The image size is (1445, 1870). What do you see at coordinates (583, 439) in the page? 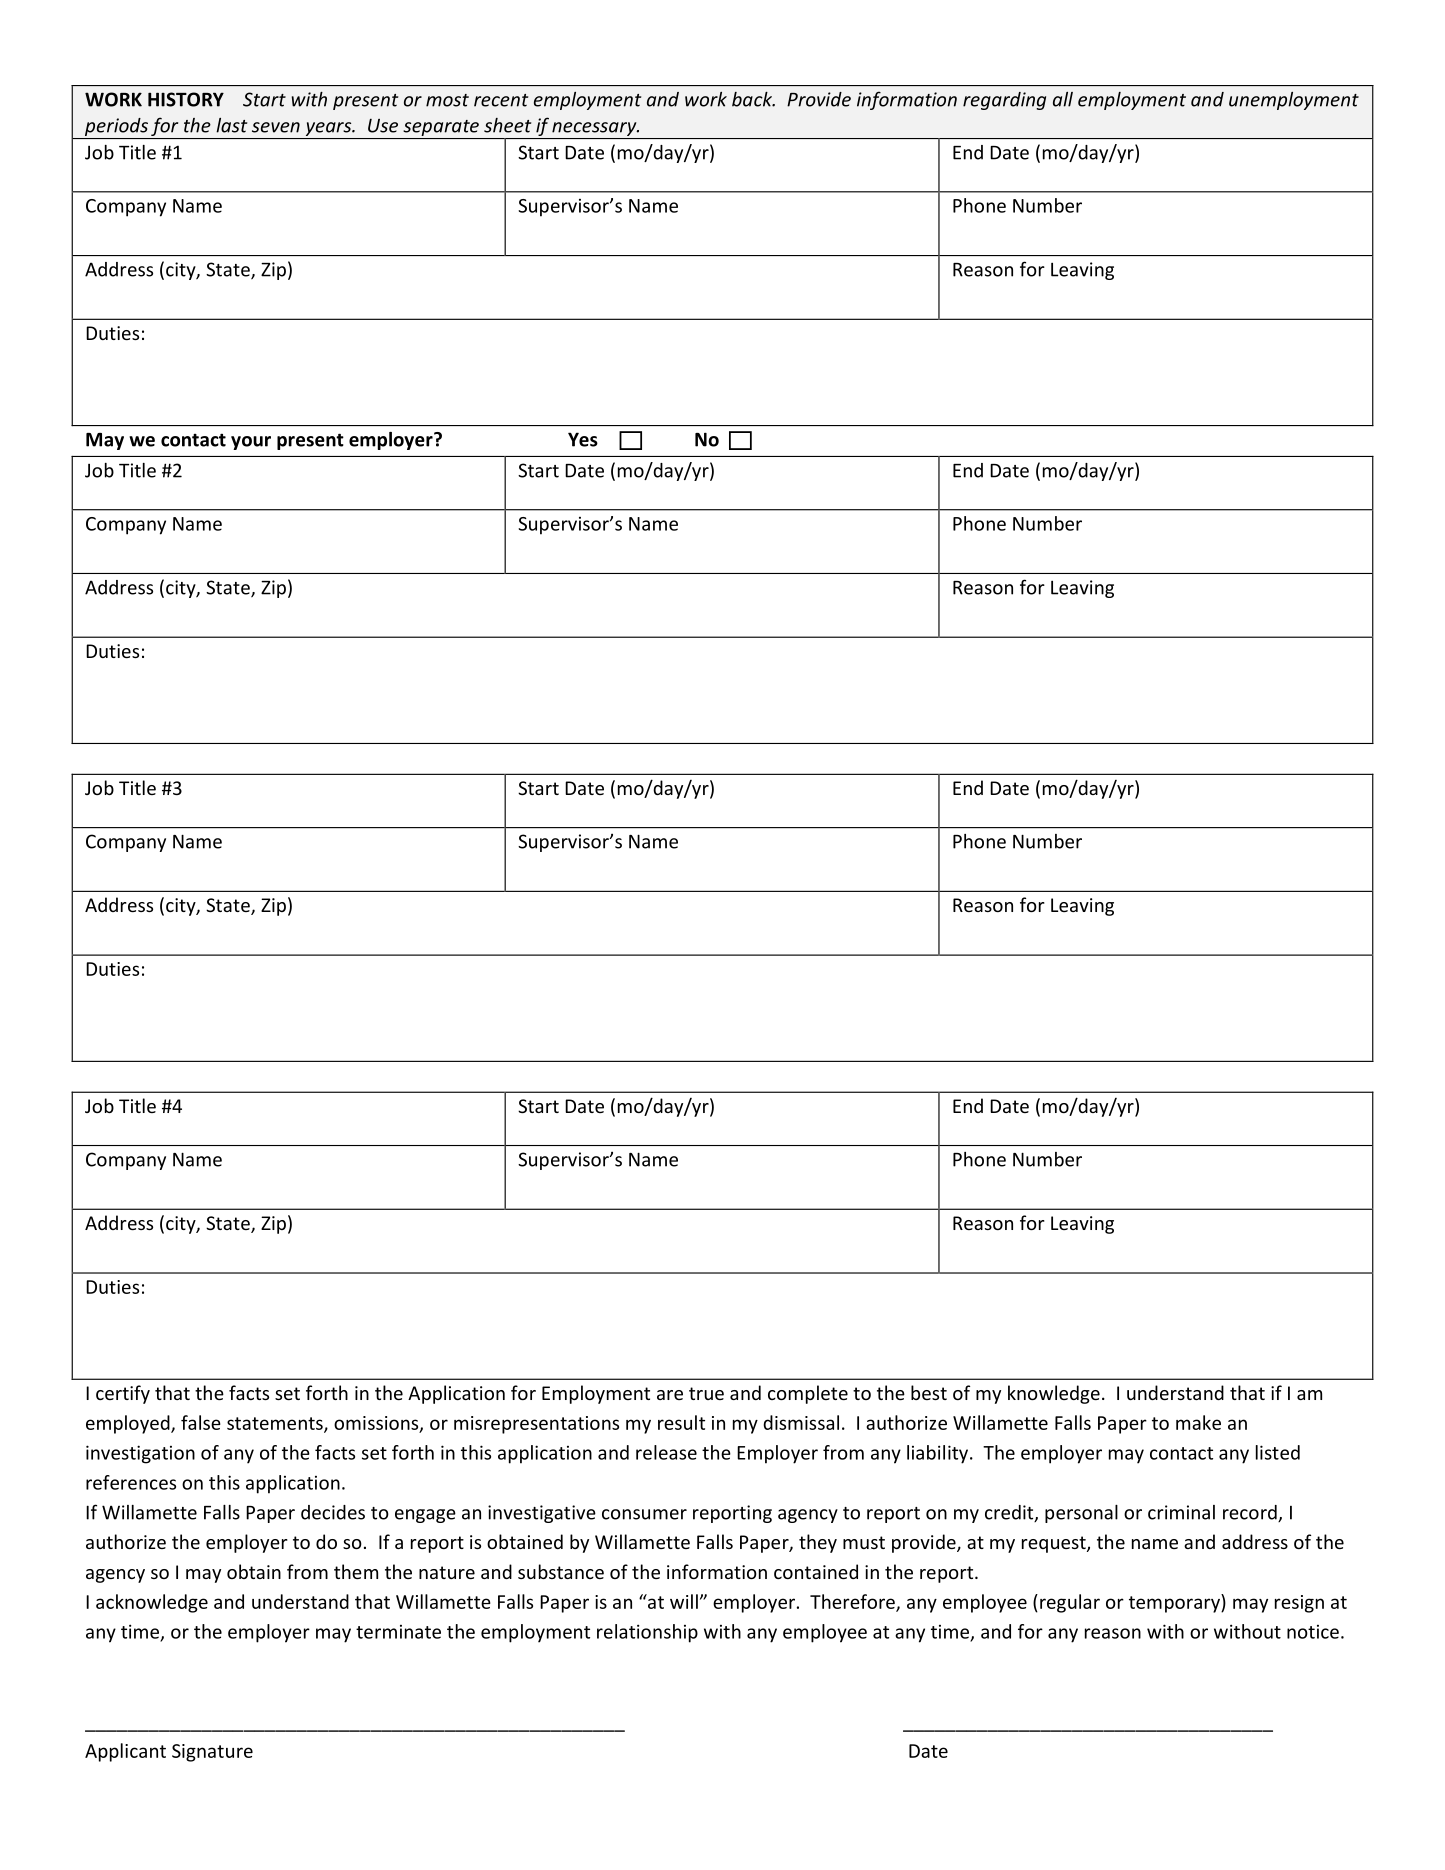
I see `Yes` at bounding box center [583, 439].
